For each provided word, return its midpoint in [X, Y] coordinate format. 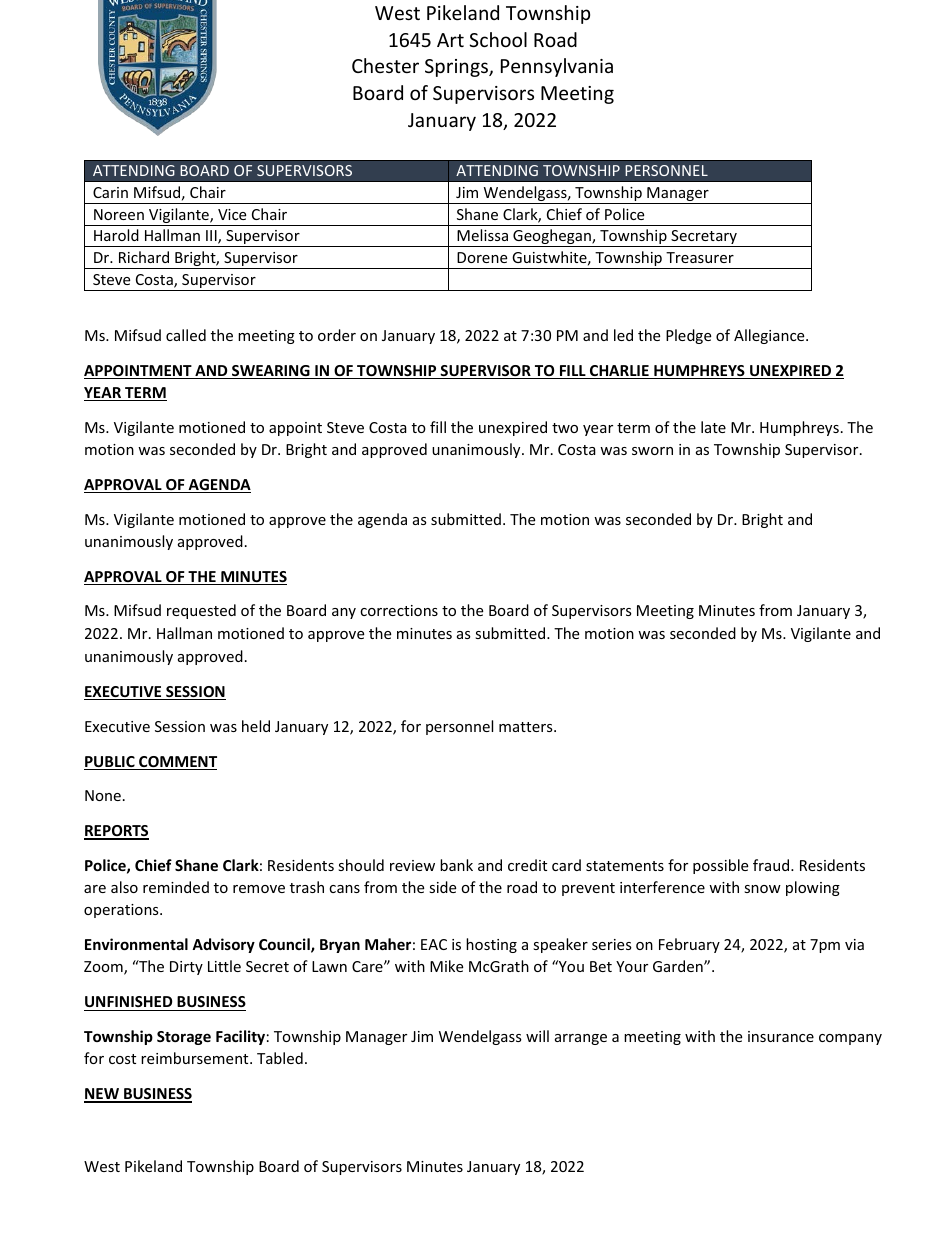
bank [456, 865]
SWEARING [271, 372]
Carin [110, 192]
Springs [457, 68]
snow [762, 889]
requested [201, 611]
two [565, 428]
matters [527, 727]
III [212, 237]
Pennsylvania [557, 67]
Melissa [482, 235]
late [713, 427]
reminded [176, 887]
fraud [772, 865]
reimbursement [196, 1058]
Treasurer [700, 257]
